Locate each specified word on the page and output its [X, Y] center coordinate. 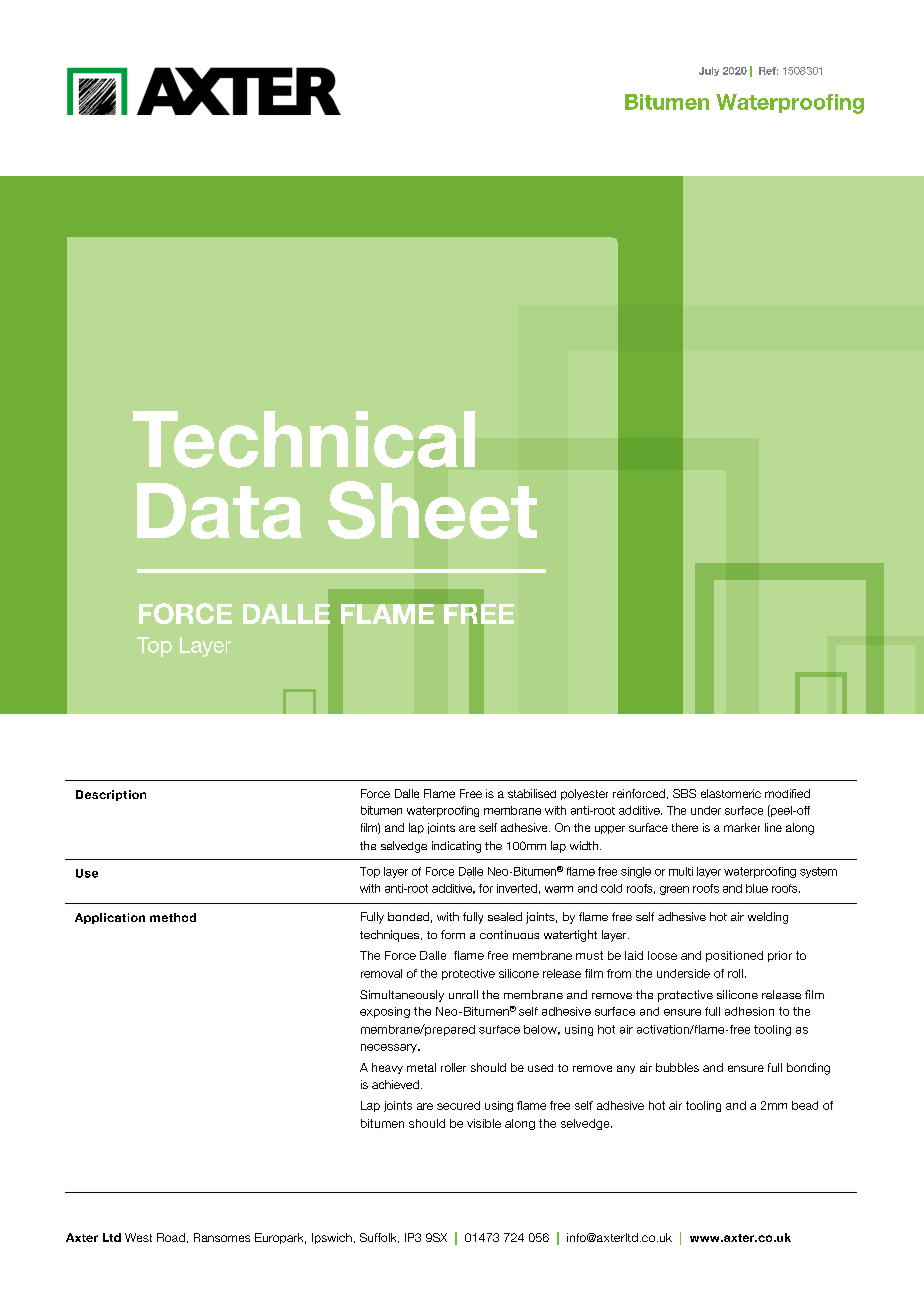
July [709, 71]
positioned [734, 956]
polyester [584, 794]
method [173, 917]
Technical [304, 439]
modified [787, 793]
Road [171, 1237]
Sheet [432, 510]
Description [111, 795]
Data [219, 511]
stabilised [532, 793]
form [453, 934]
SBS [684, 793]
